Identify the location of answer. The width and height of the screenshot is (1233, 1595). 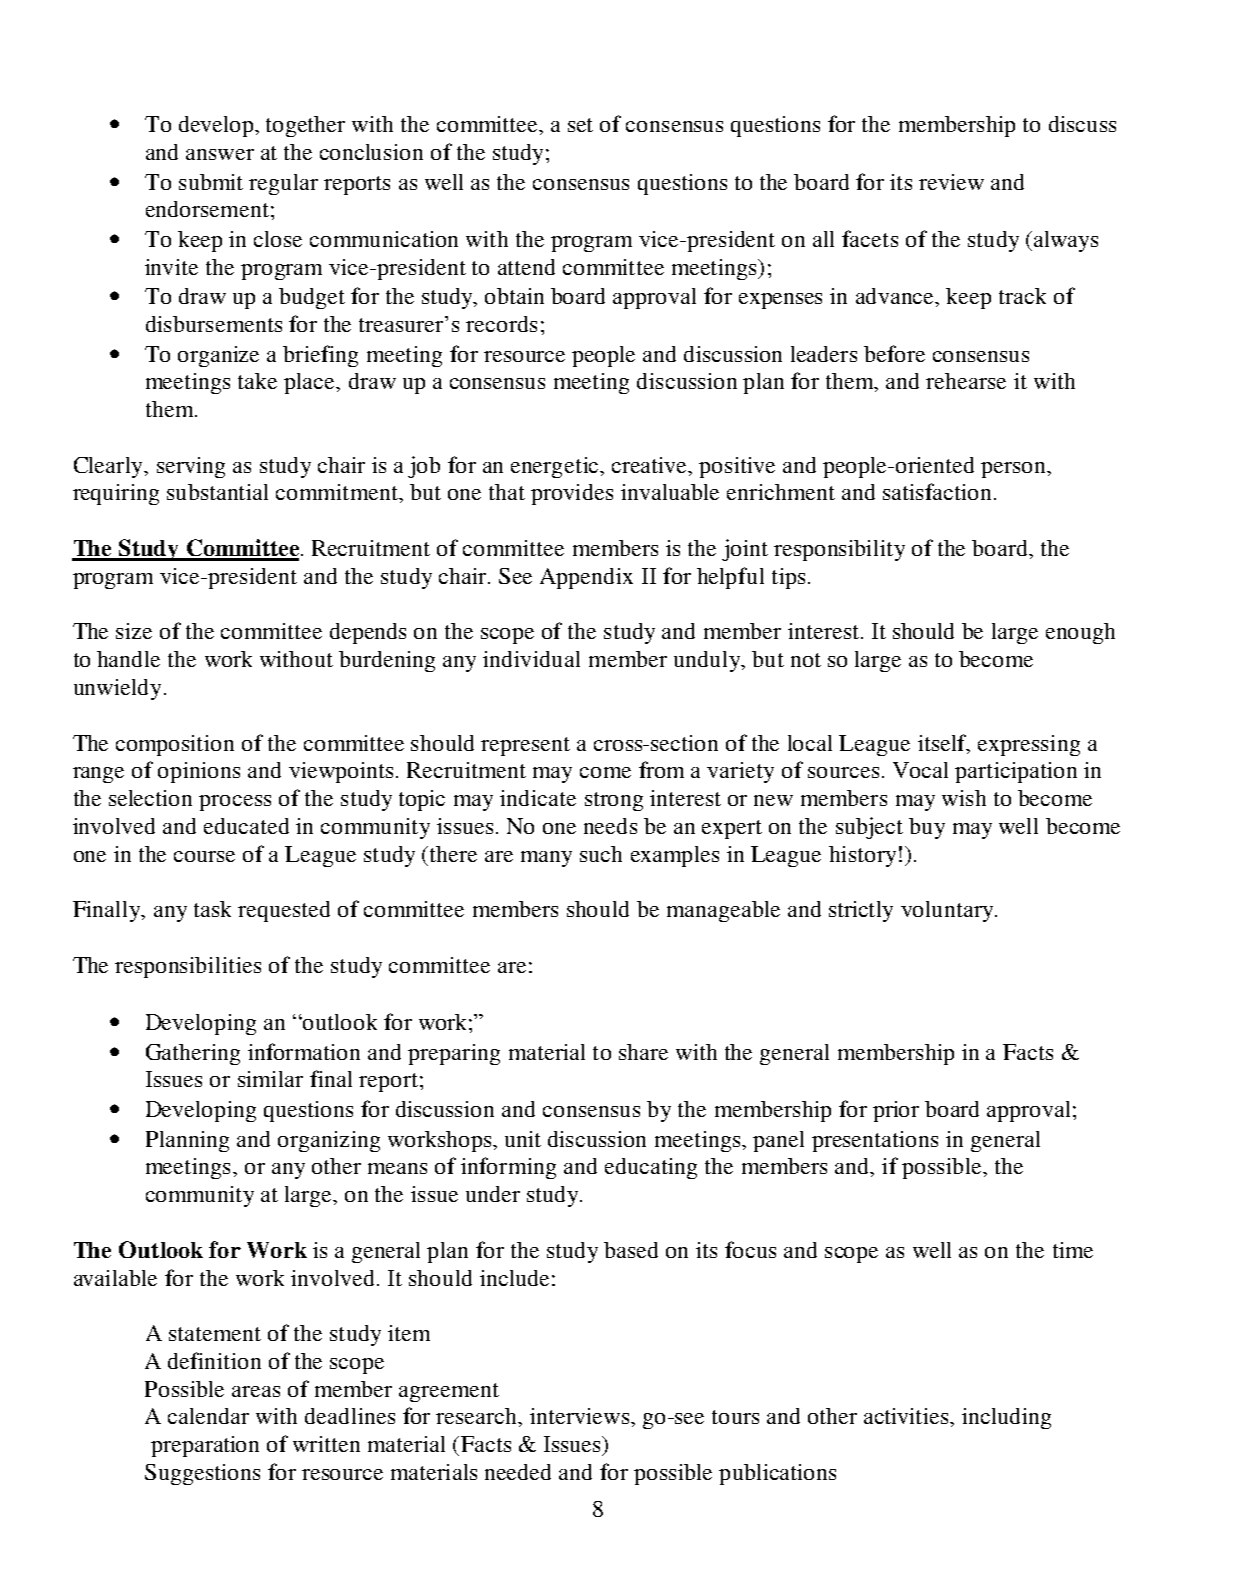
(220, 154).
